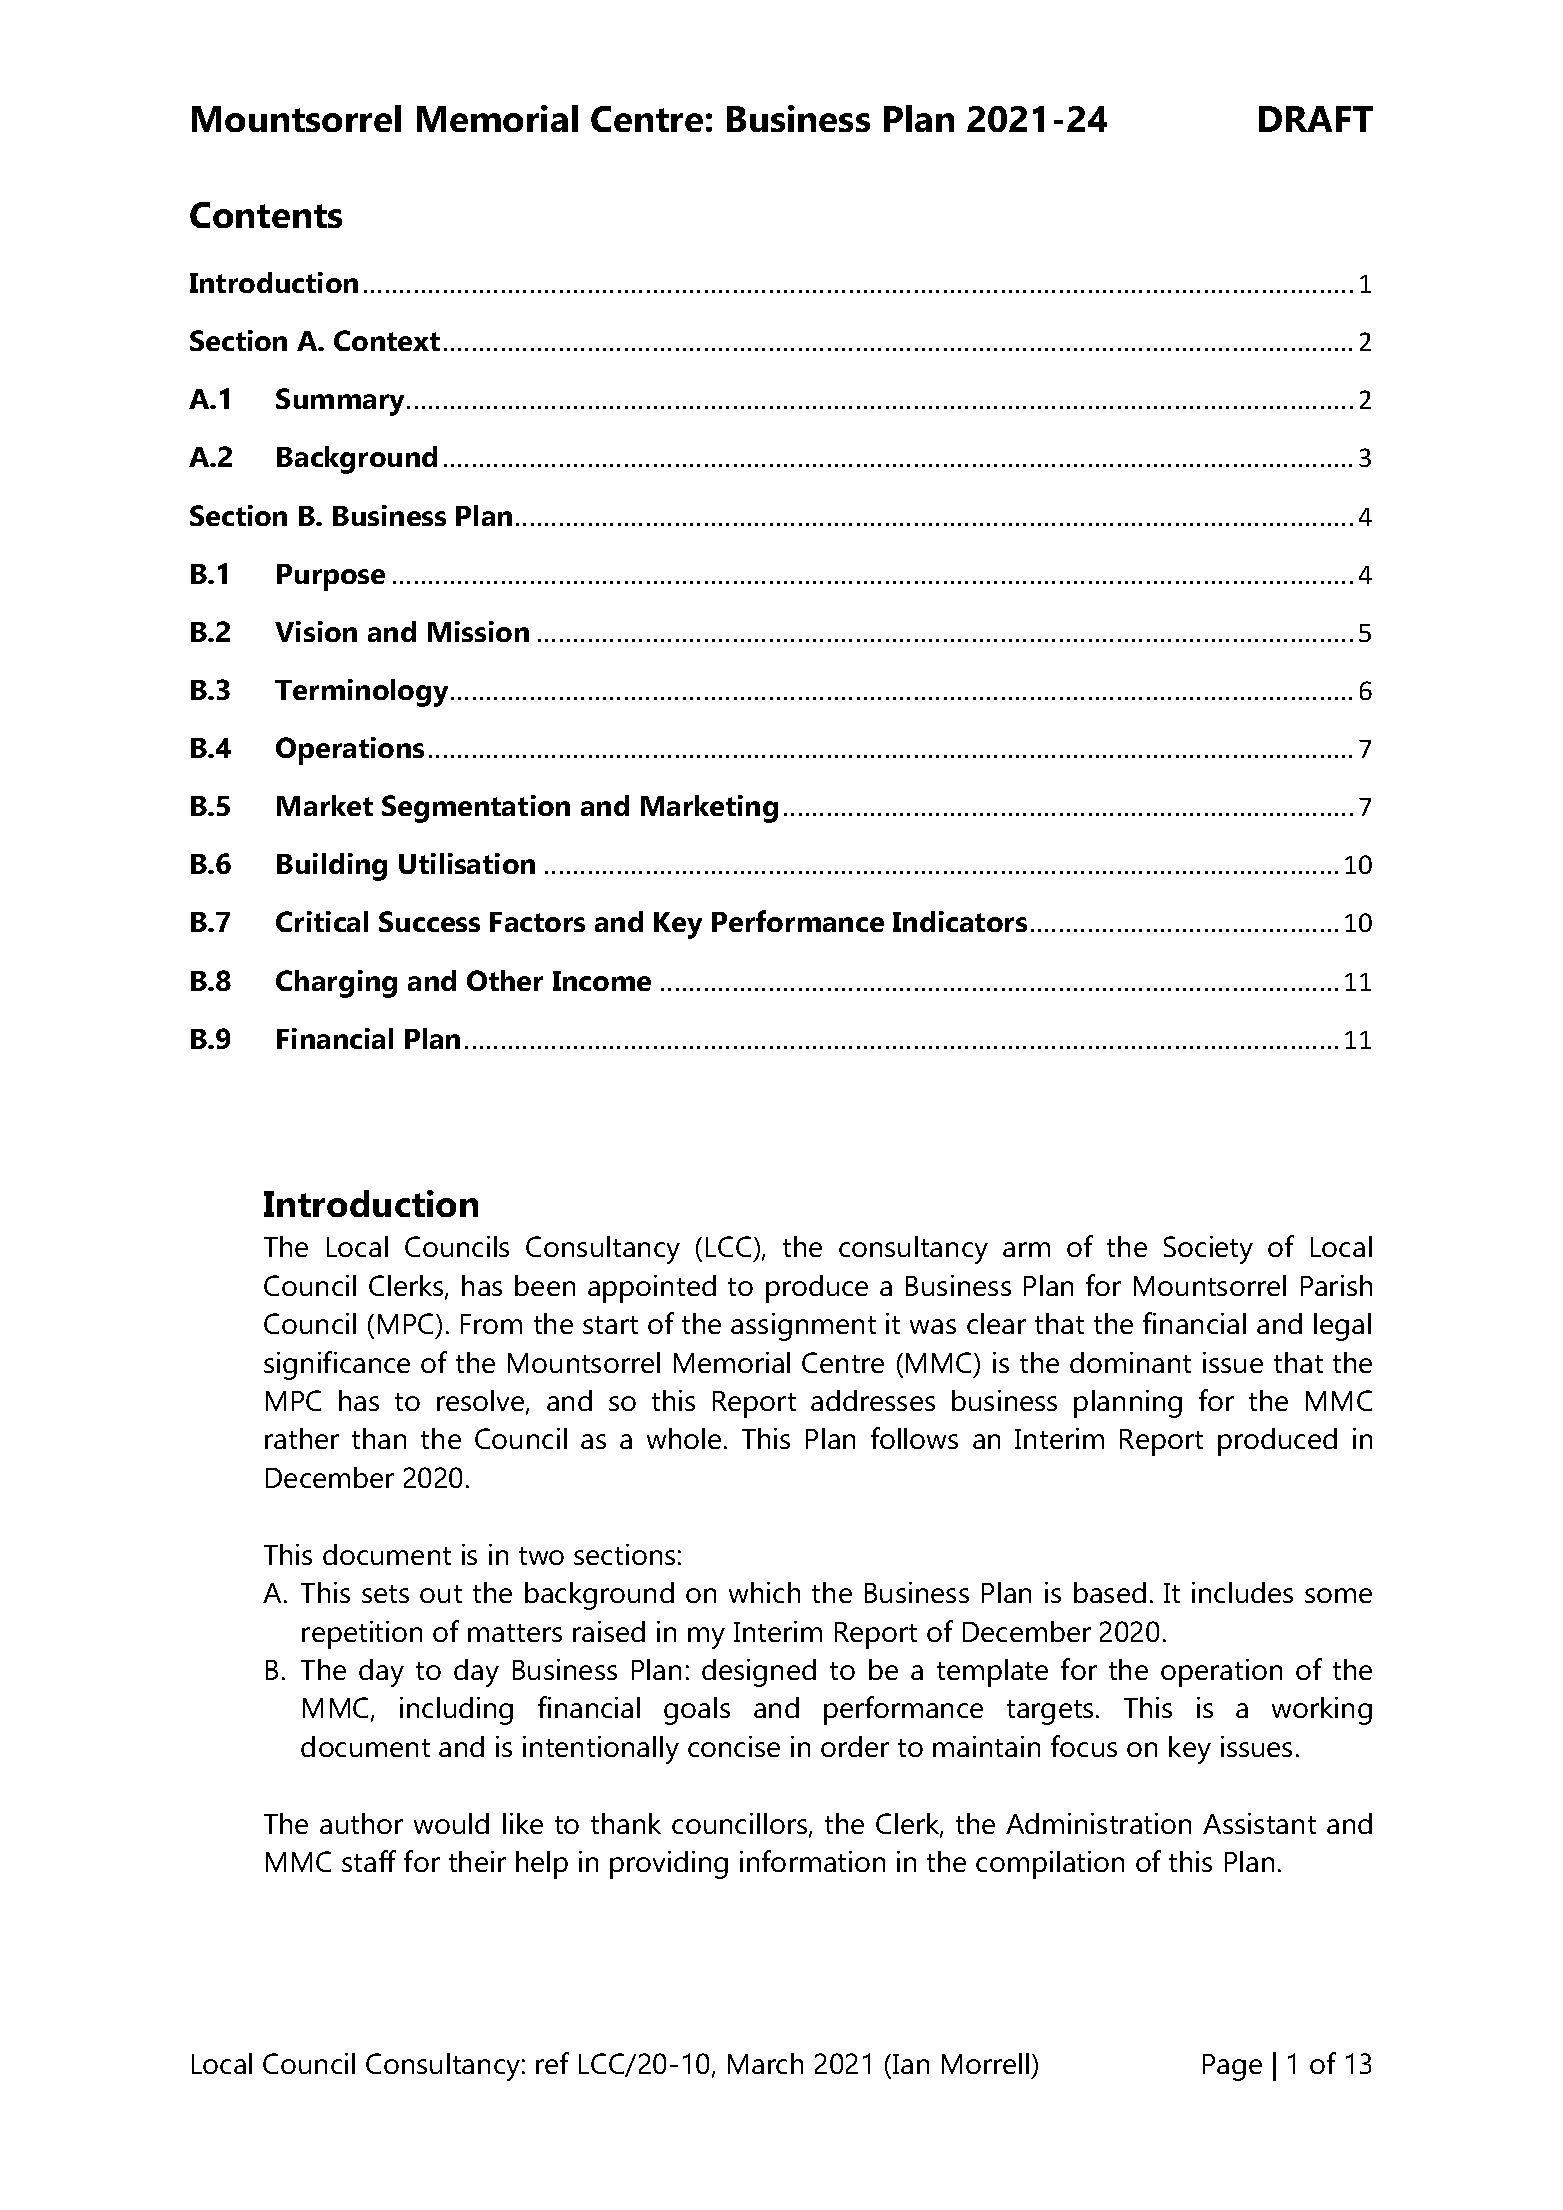 Image resolution: width=1563 pixels, height=2210 pixels. What do you see at coordinates (336, 984) in the screenshot?
I see `Charging` at bounding box center [336, 984].
